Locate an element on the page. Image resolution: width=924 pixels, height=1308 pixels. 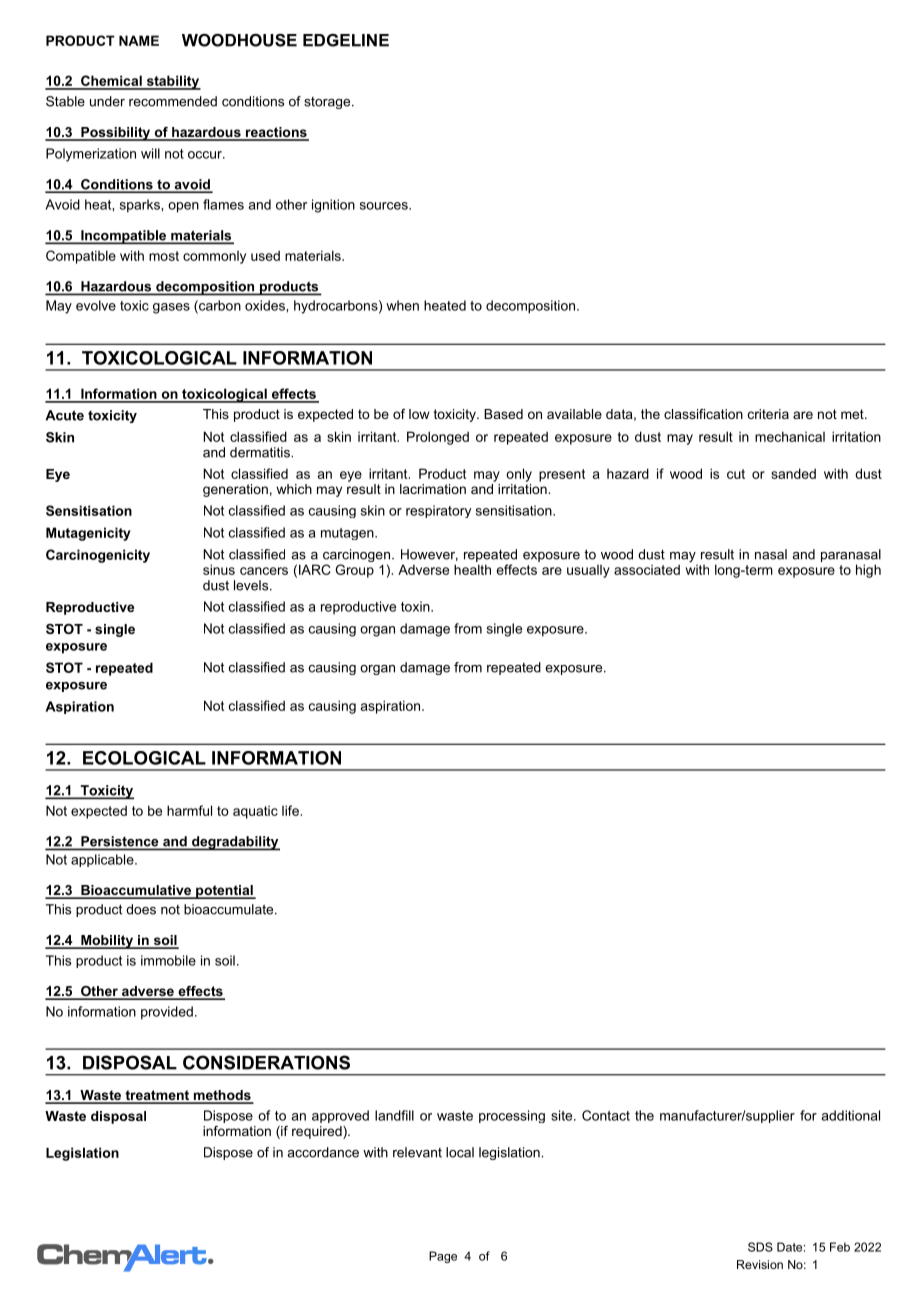
criteria is located at coordinates (768, 414).
